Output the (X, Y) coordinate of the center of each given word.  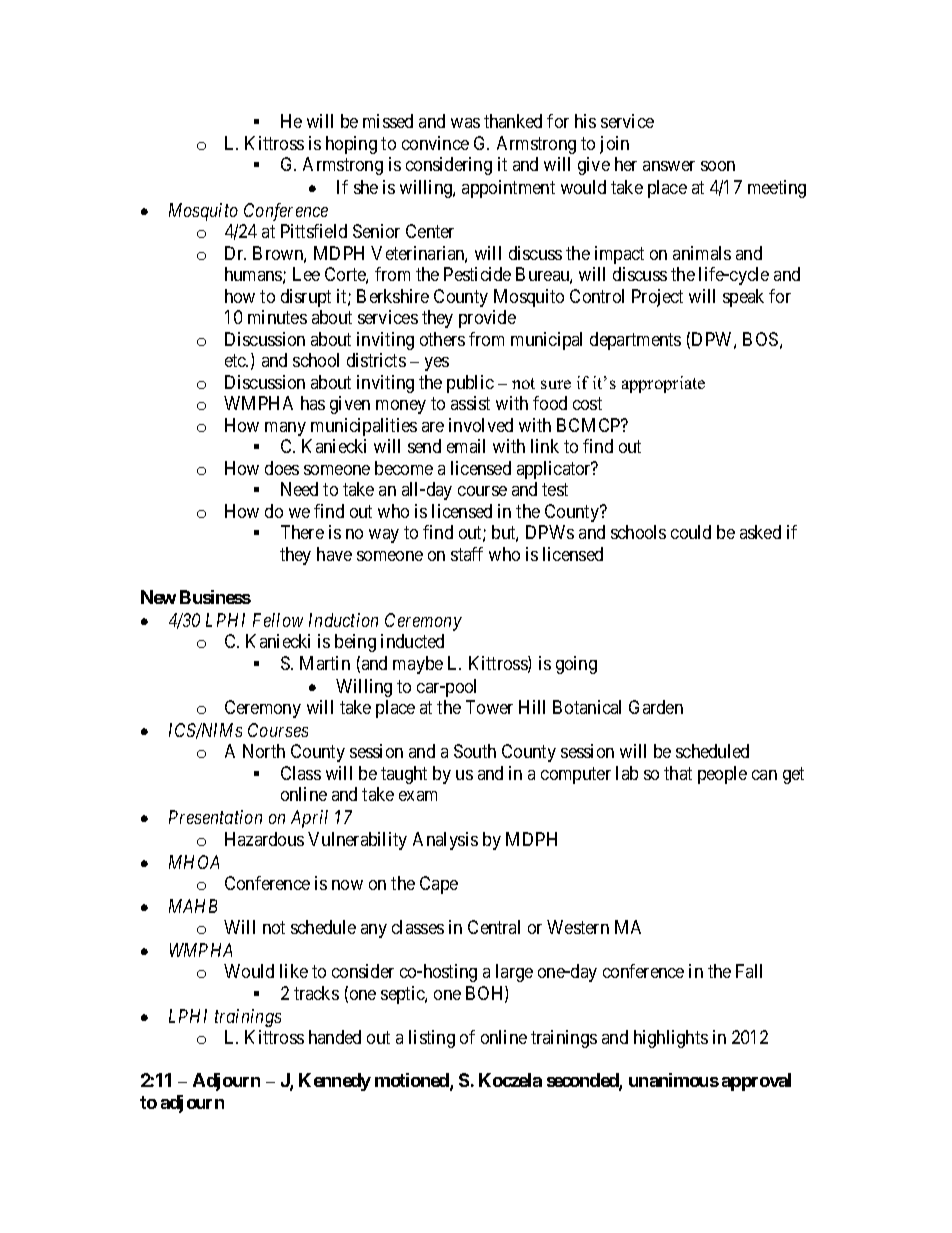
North (264, 751)
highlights (671, 1039)
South (475, 751)
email (466, 446)
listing (432, 1039)
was (465, 123)
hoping (351, 145)
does (282, 468)
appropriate (663, 384)
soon (718, 166)
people (722, 775)
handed (335, 1037)
